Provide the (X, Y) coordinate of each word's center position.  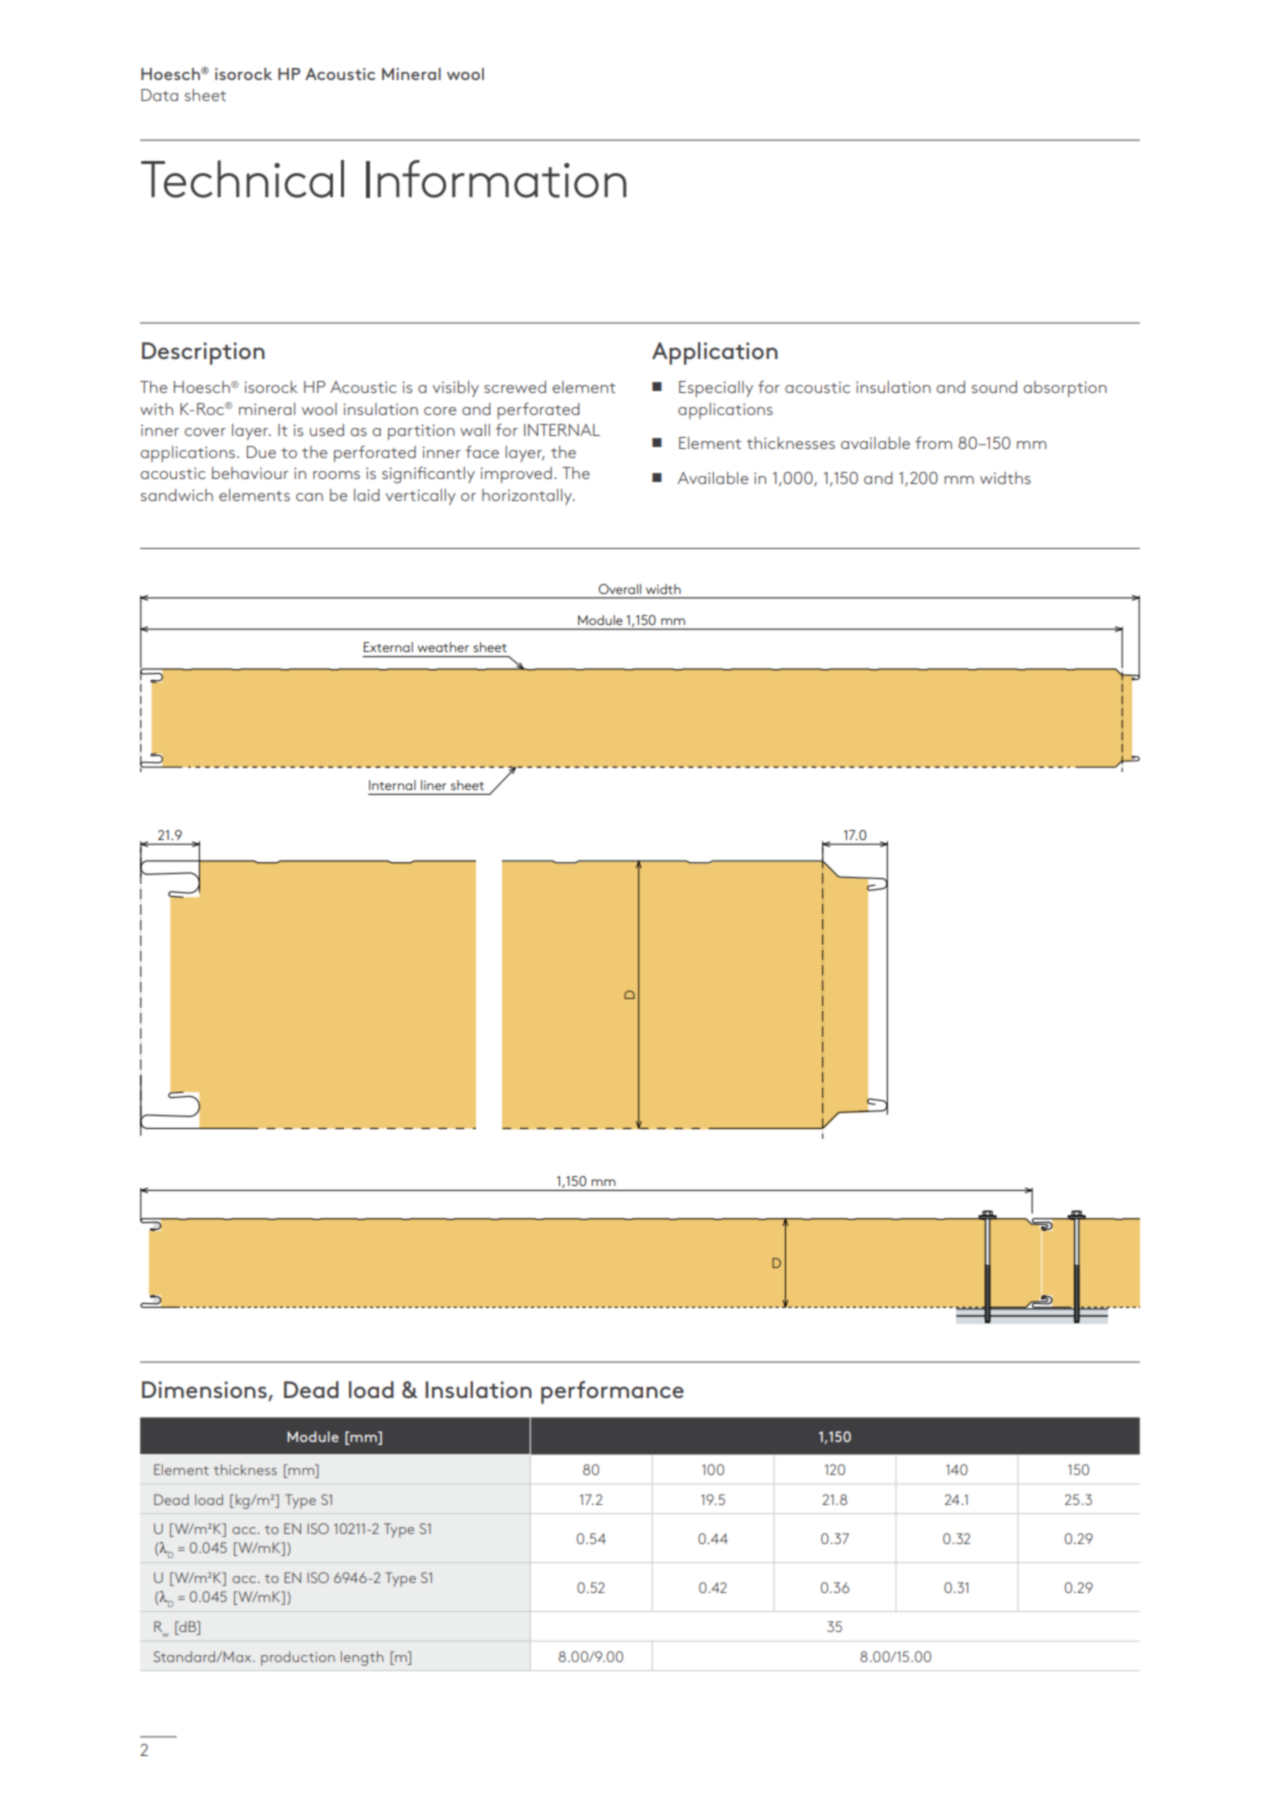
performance (612, 1392)
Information (496, 179)
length (362, 1658)
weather (443, 647)
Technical (242, 179)
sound (994, 387)
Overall (619, 589)
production (298, 1658)
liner (433, 785)
